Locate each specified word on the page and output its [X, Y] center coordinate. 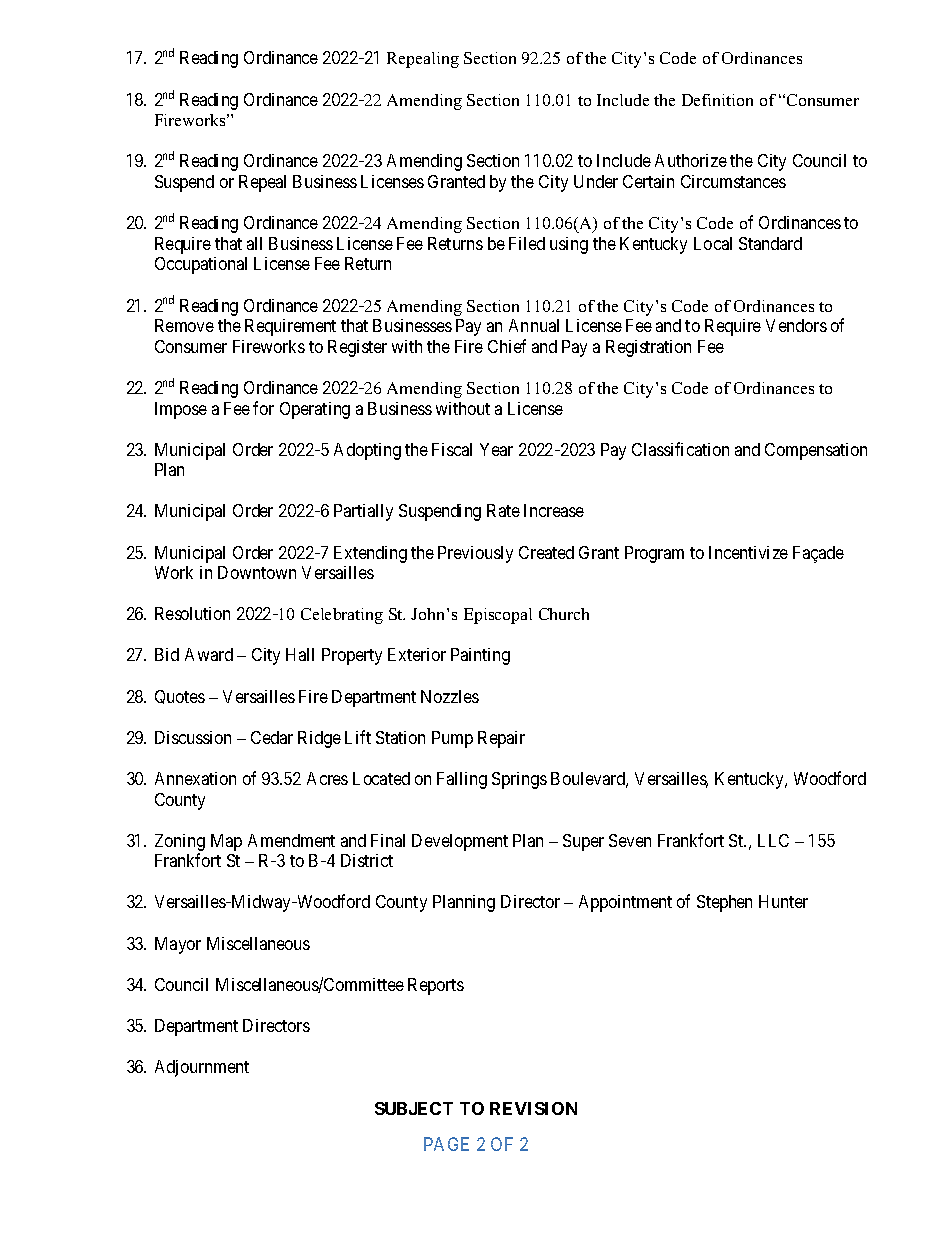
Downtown [257, 572]
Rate [503, 510]
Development [460, 842]
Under [596, 181]
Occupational [201, 265]
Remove [184, 325]
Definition [717, 100]
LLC [773, 840]
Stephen [724, 903]
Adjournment [202, 1068]
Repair [501, 739]
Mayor [178, 945]
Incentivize [748, 552]
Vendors [796, 325]
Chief [507, 346]
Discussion [193, 737]
